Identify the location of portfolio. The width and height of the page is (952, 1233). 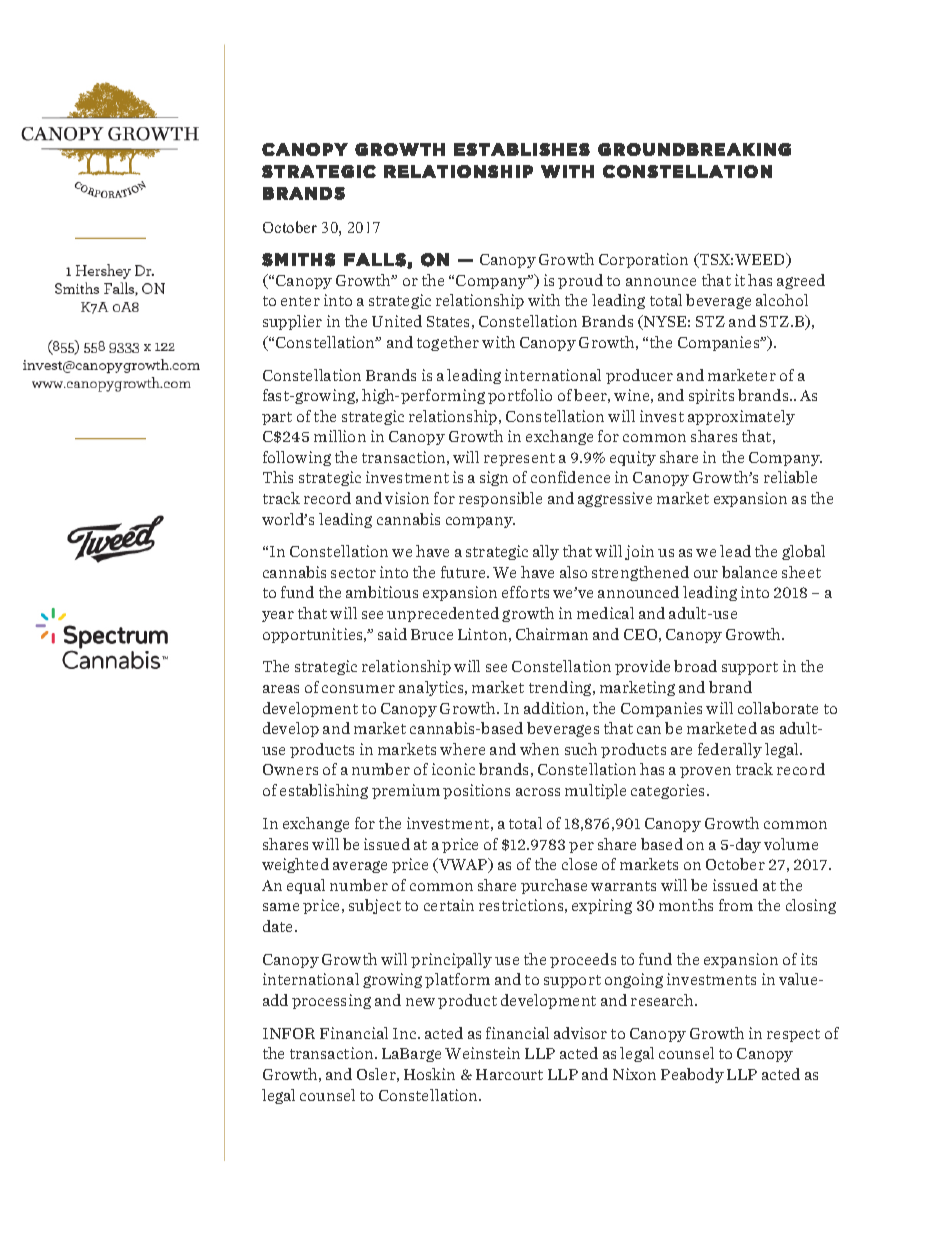
(520, 396).
